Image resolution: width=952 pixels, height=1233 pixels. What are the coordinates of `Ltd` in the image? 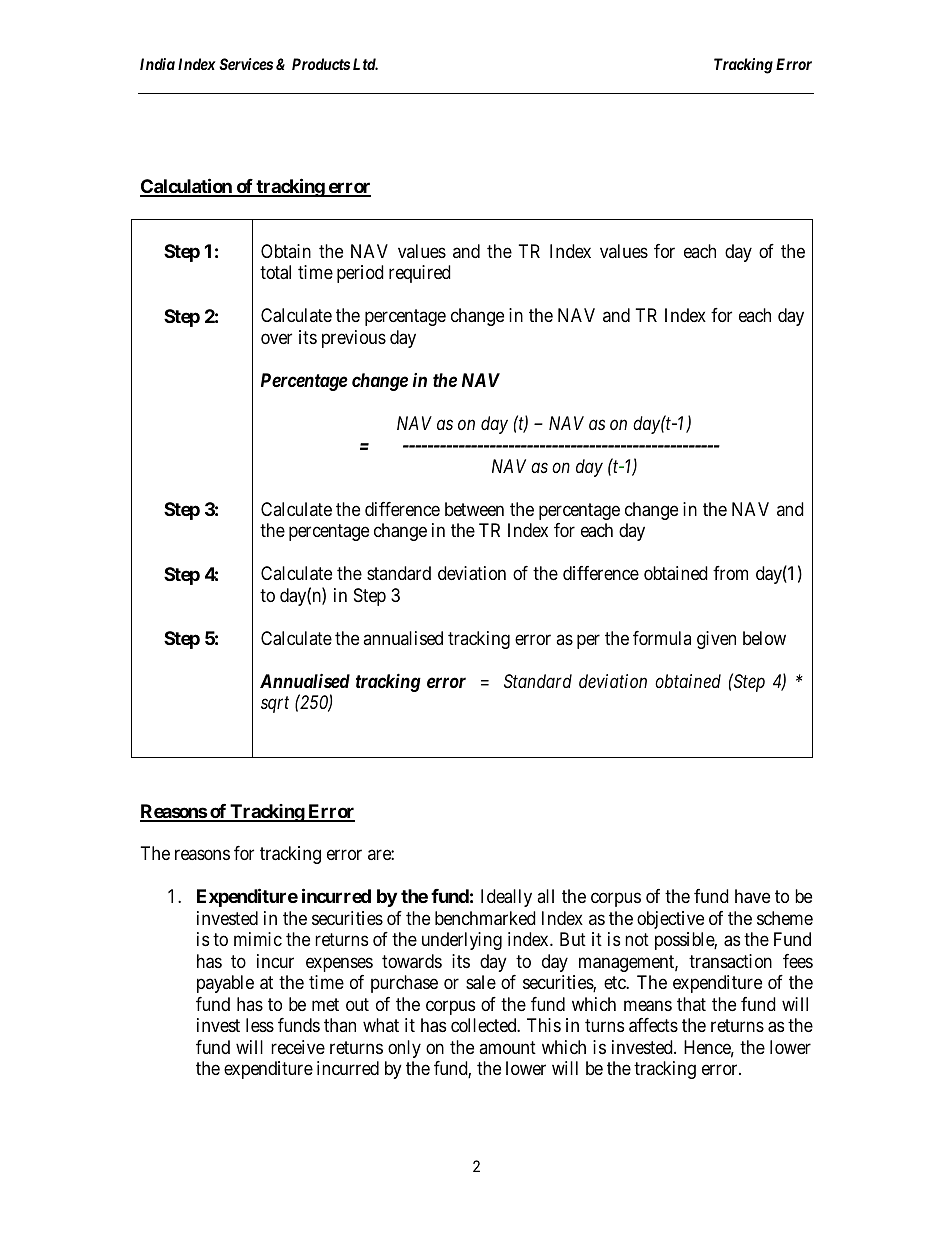 It's located at (365, 64).
